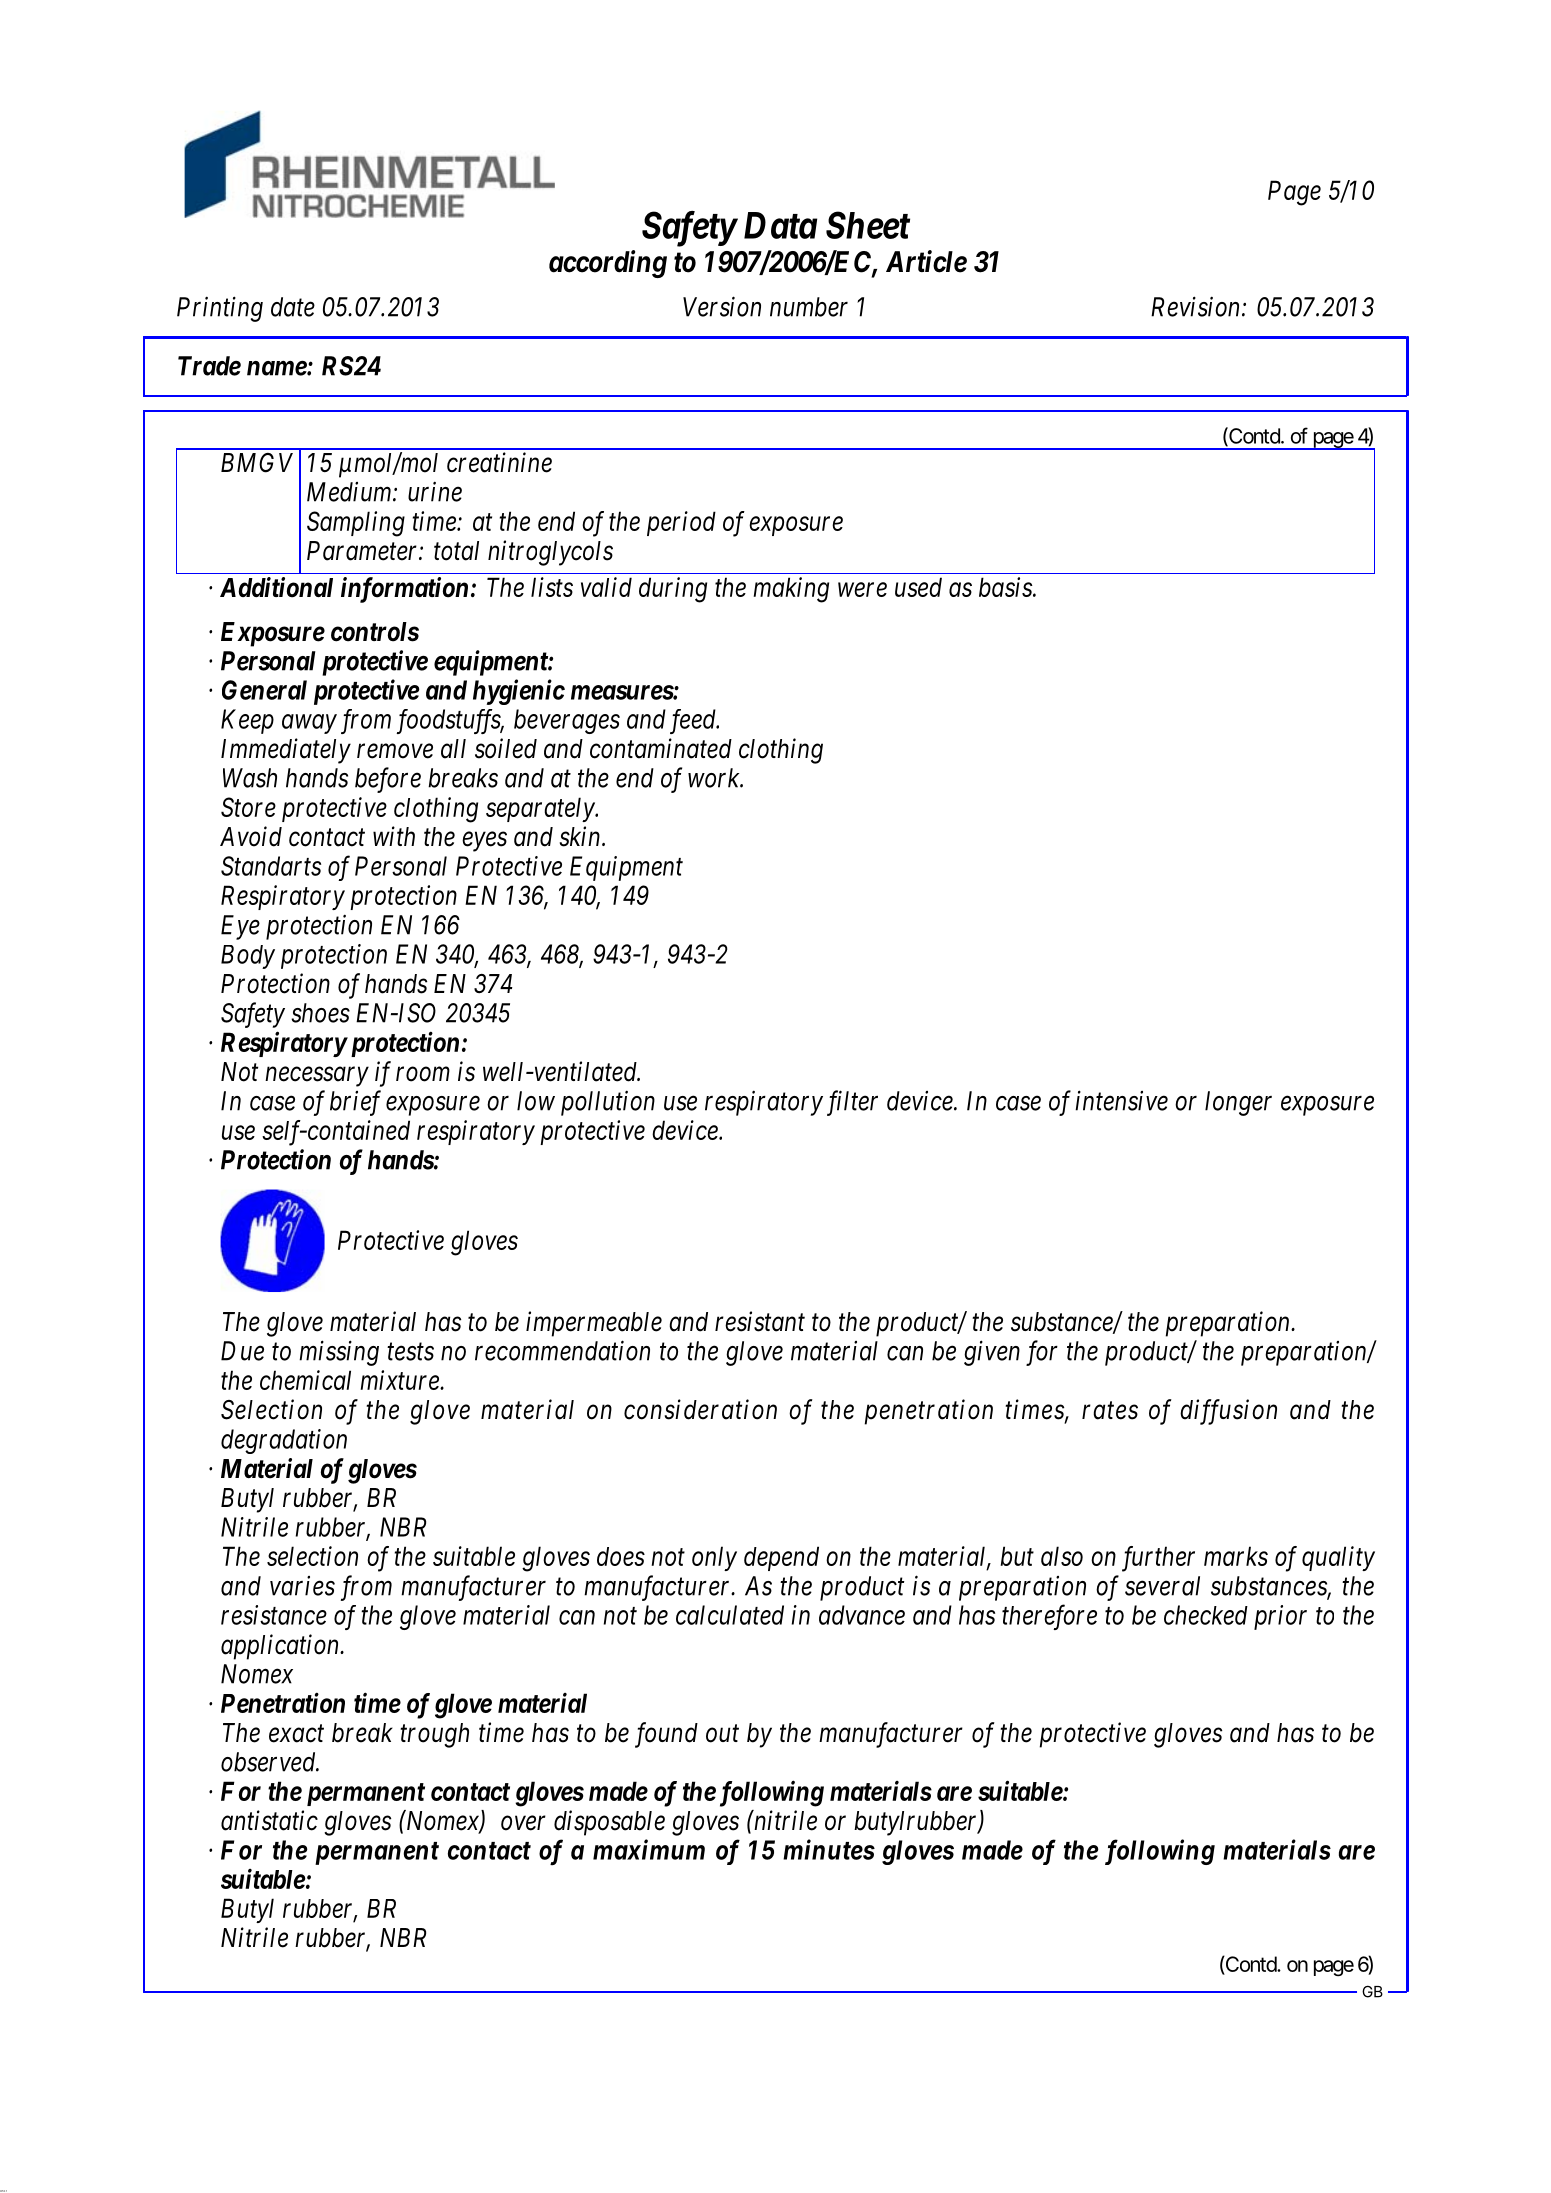 The width and height of the image is (1551, 2193). I want to click on checked, so click(1206, 1615).
